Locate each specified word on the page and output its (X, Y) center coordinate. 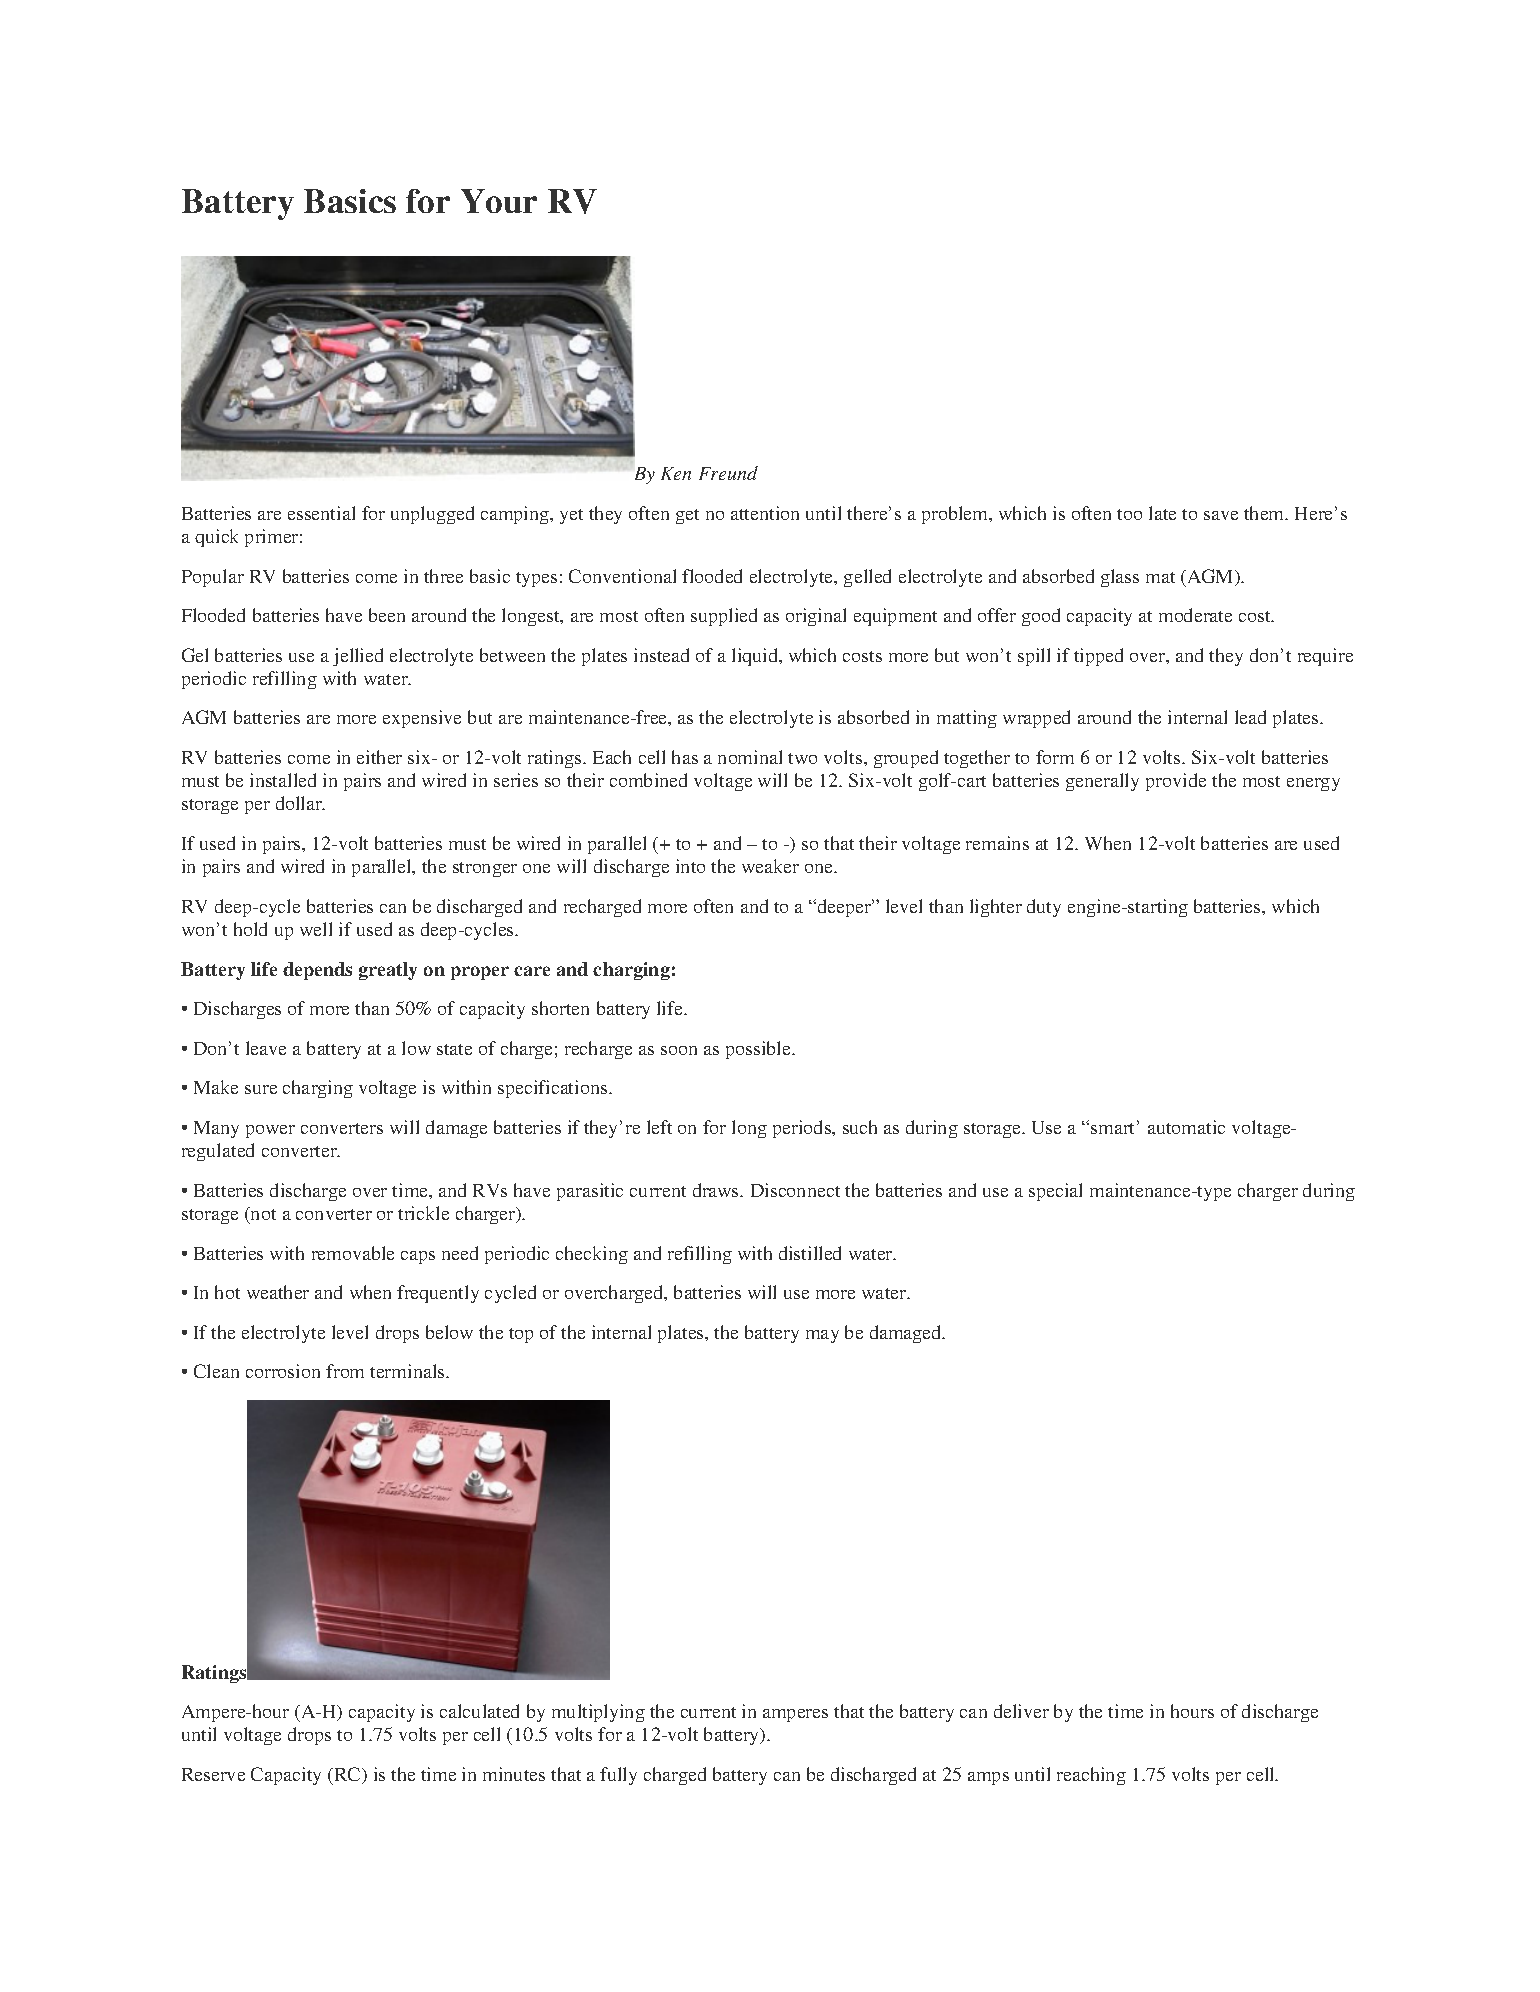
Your (499, 201)
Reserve (213, 1774)
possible (759, 1050)
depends (317, 971)
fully (618, 1776)
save (1221, 515)
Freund (728, 473)
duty (1044, 908)
